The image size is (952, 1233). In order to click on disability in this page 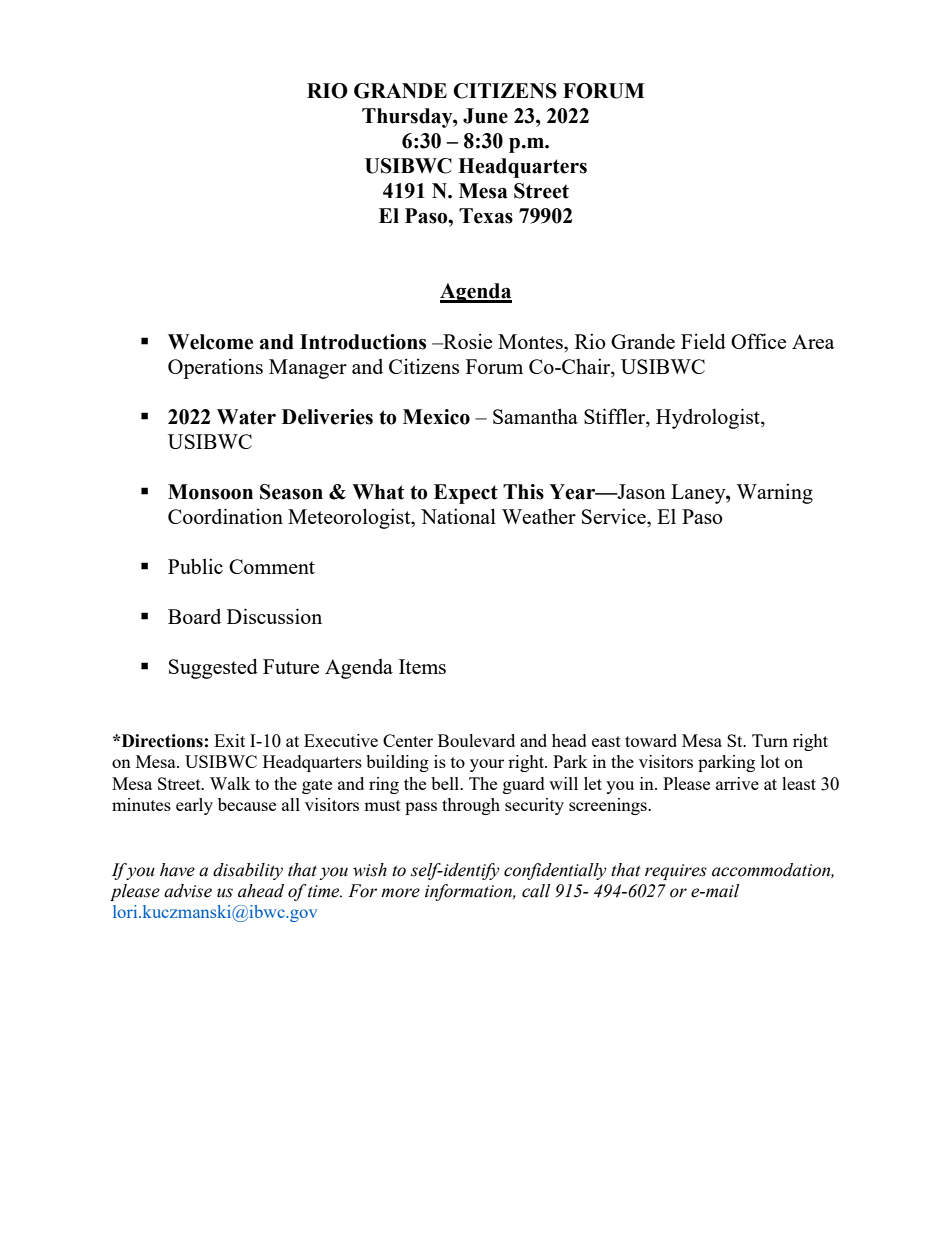, I will do `click(248, 871)`.
